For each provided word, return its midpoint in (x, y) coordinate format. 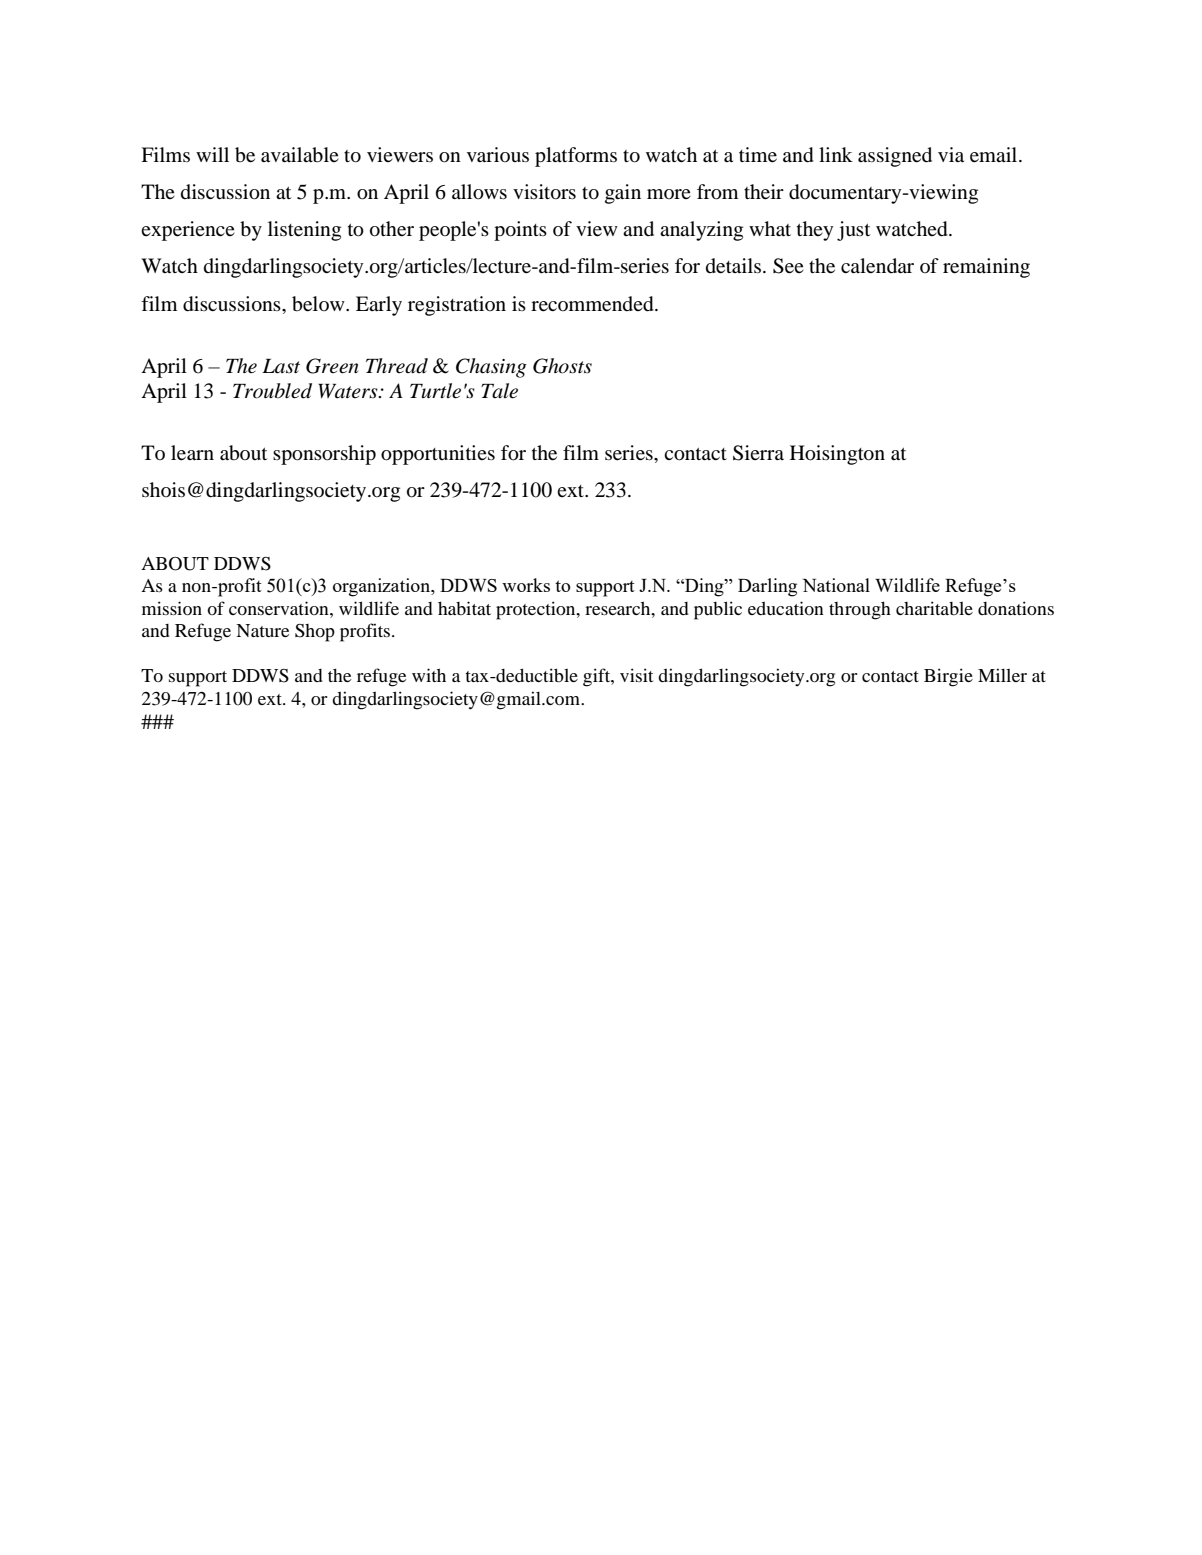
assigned (895, 157)
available (300, 155)
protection (537, 610)
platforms (576, 157)
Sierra (758, 453)
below (319, 304)
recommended (593, 304)
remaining (986, 268)
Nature (262, 630)
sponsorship (324, 455)
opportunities (438, 455)
